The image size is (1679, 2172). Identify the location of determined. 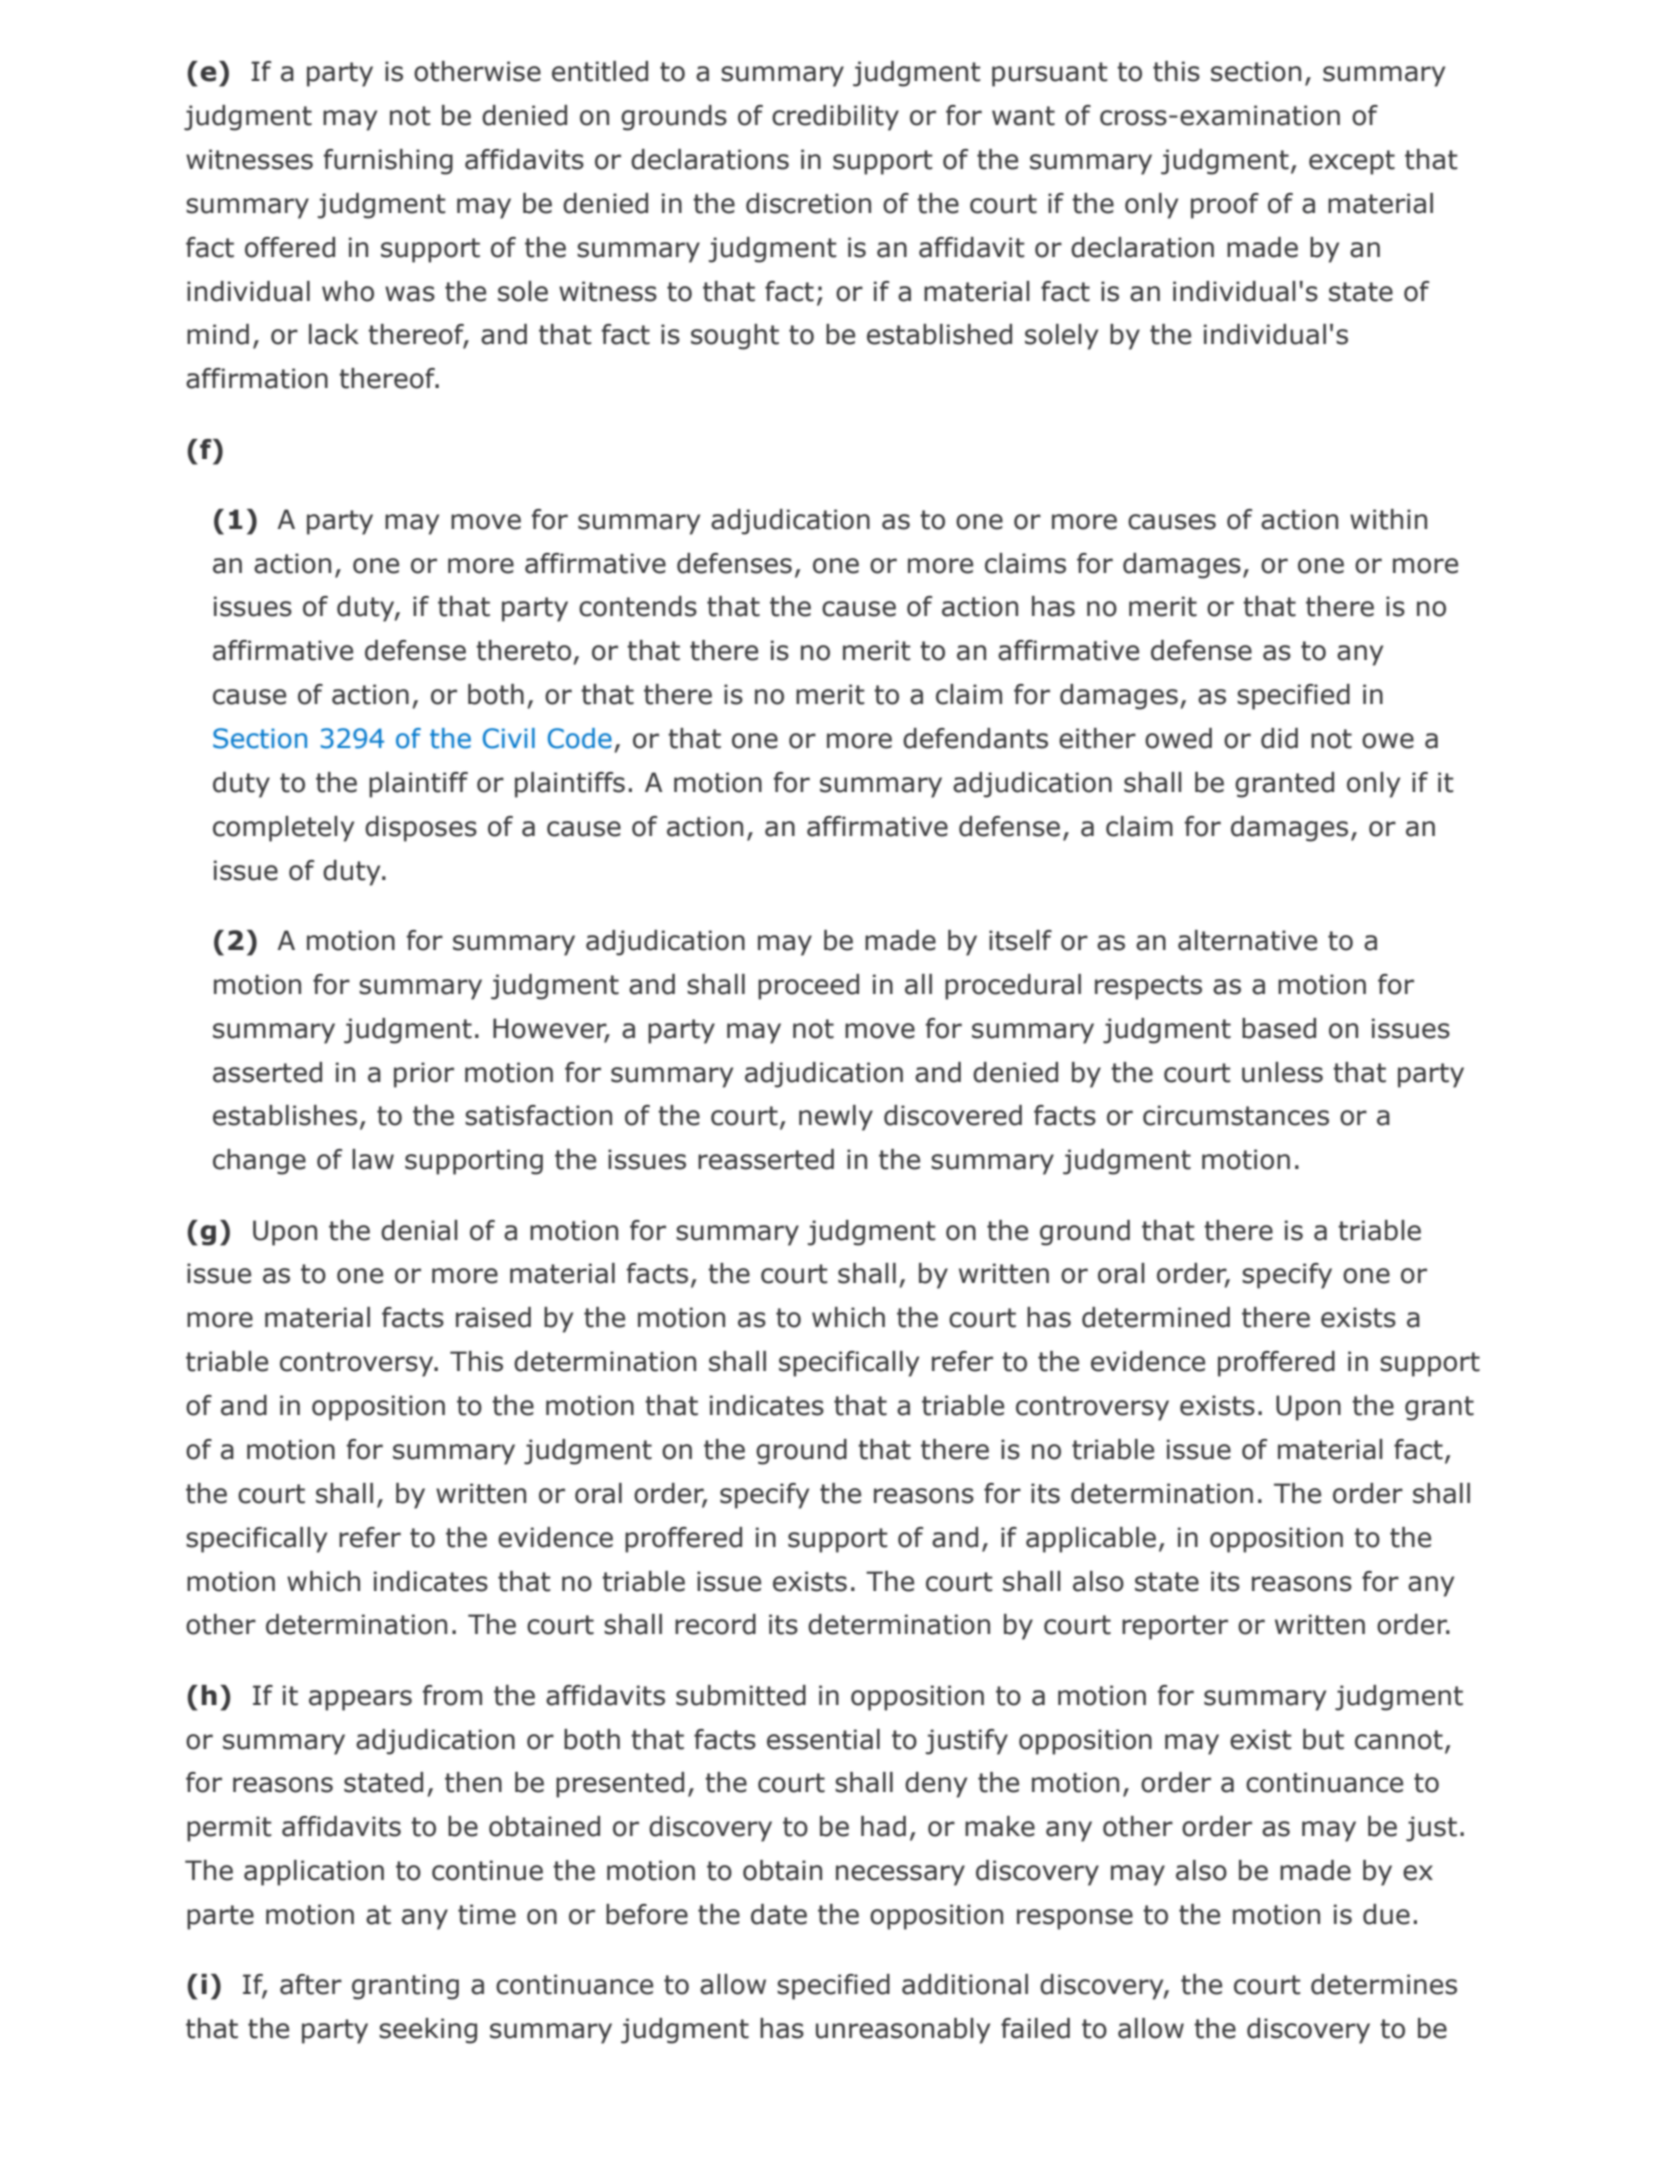
(1156, 1317).
